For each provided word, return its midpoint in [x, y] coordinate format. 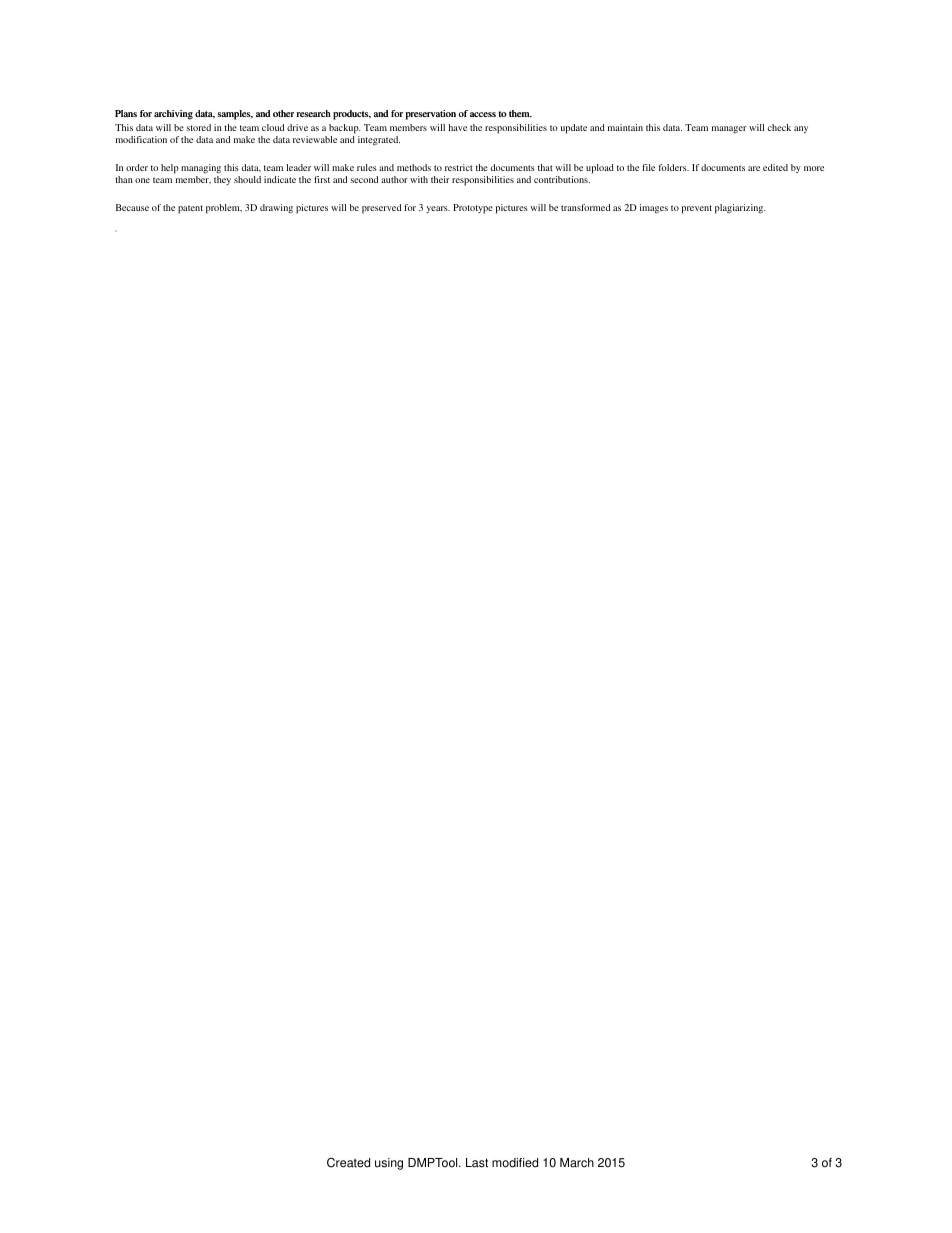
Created [348, 1163]
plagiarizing [740, 209]
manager [729, 130]
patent [190, 209]
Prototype [473, 209]
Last [477, 1163]
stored [198, 127]
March [577, 1163]
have [457, 127]
